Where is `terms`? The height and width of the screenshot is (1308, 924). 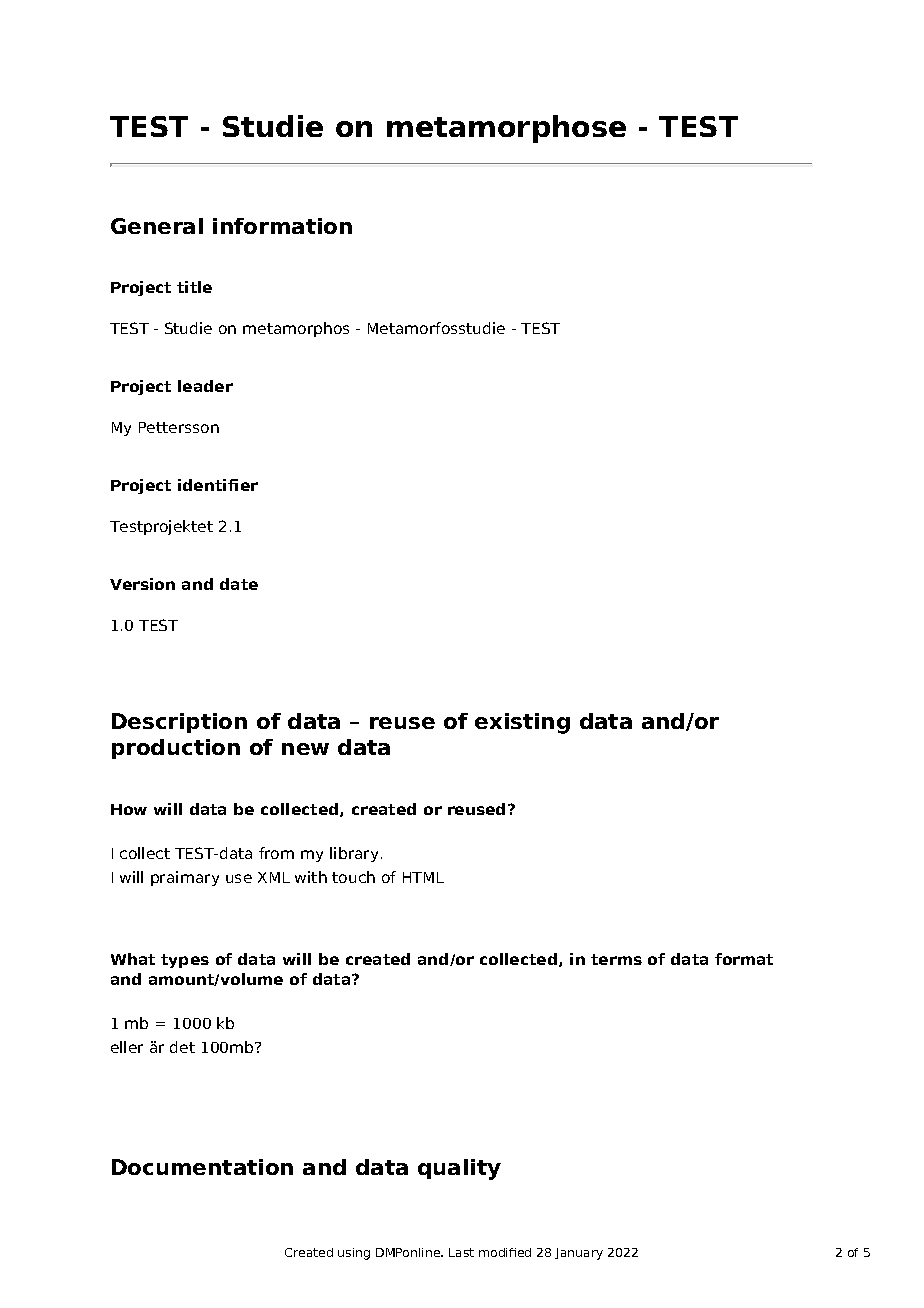
terms is located at coordinates (616, 959).
